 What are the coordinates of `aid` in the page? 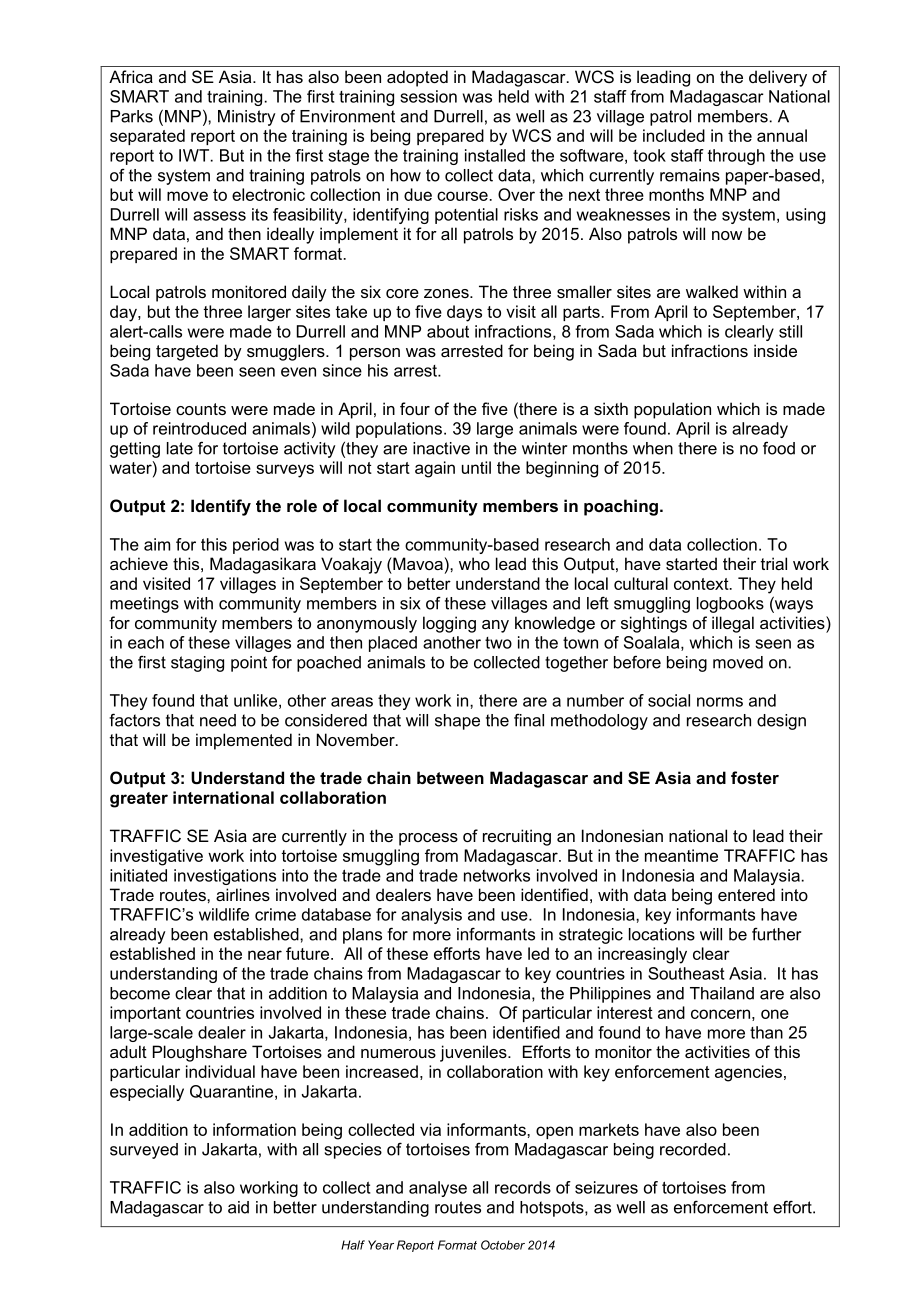 It's located at (238, 1207).
